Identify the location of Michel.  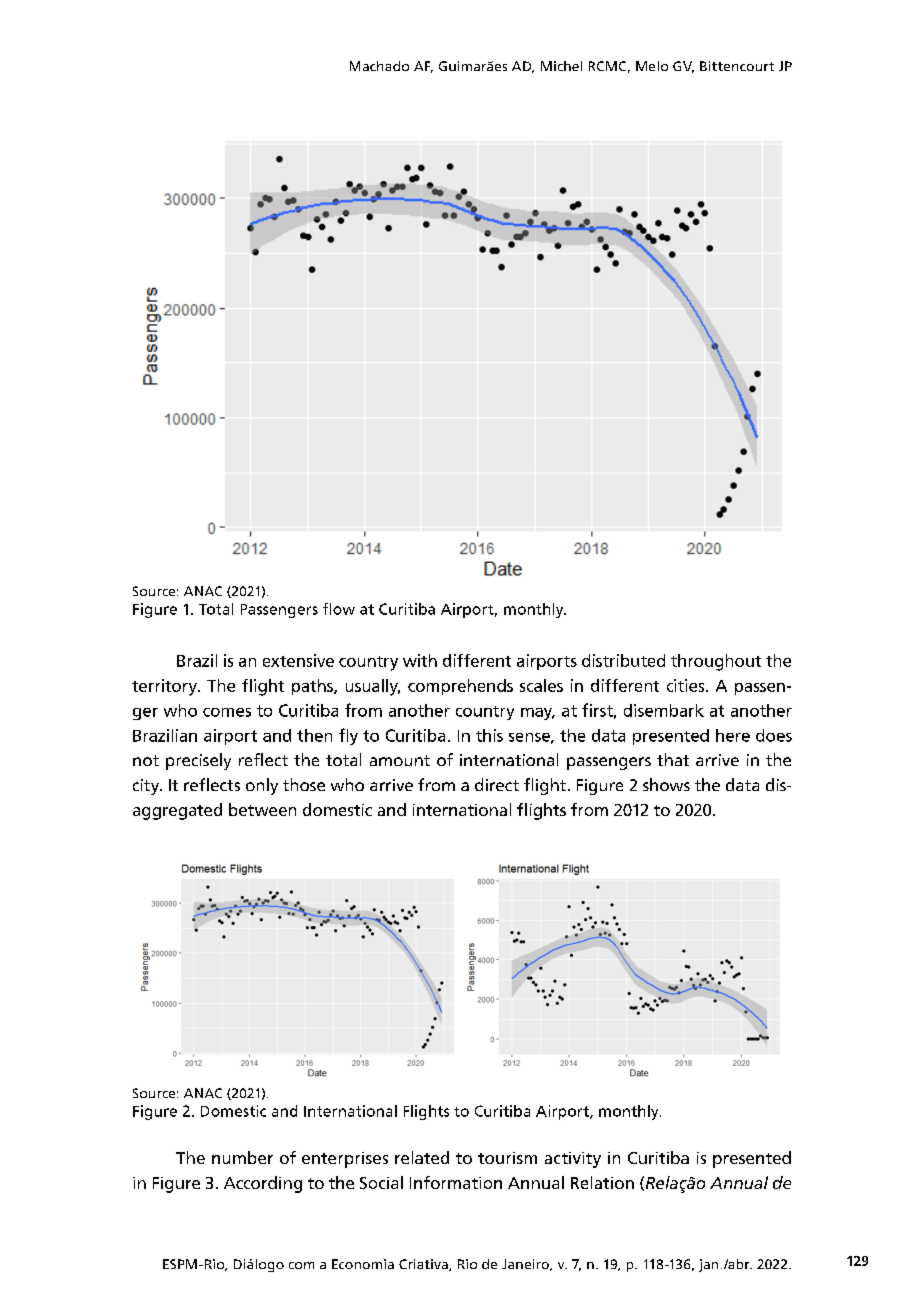
(561, 66).
